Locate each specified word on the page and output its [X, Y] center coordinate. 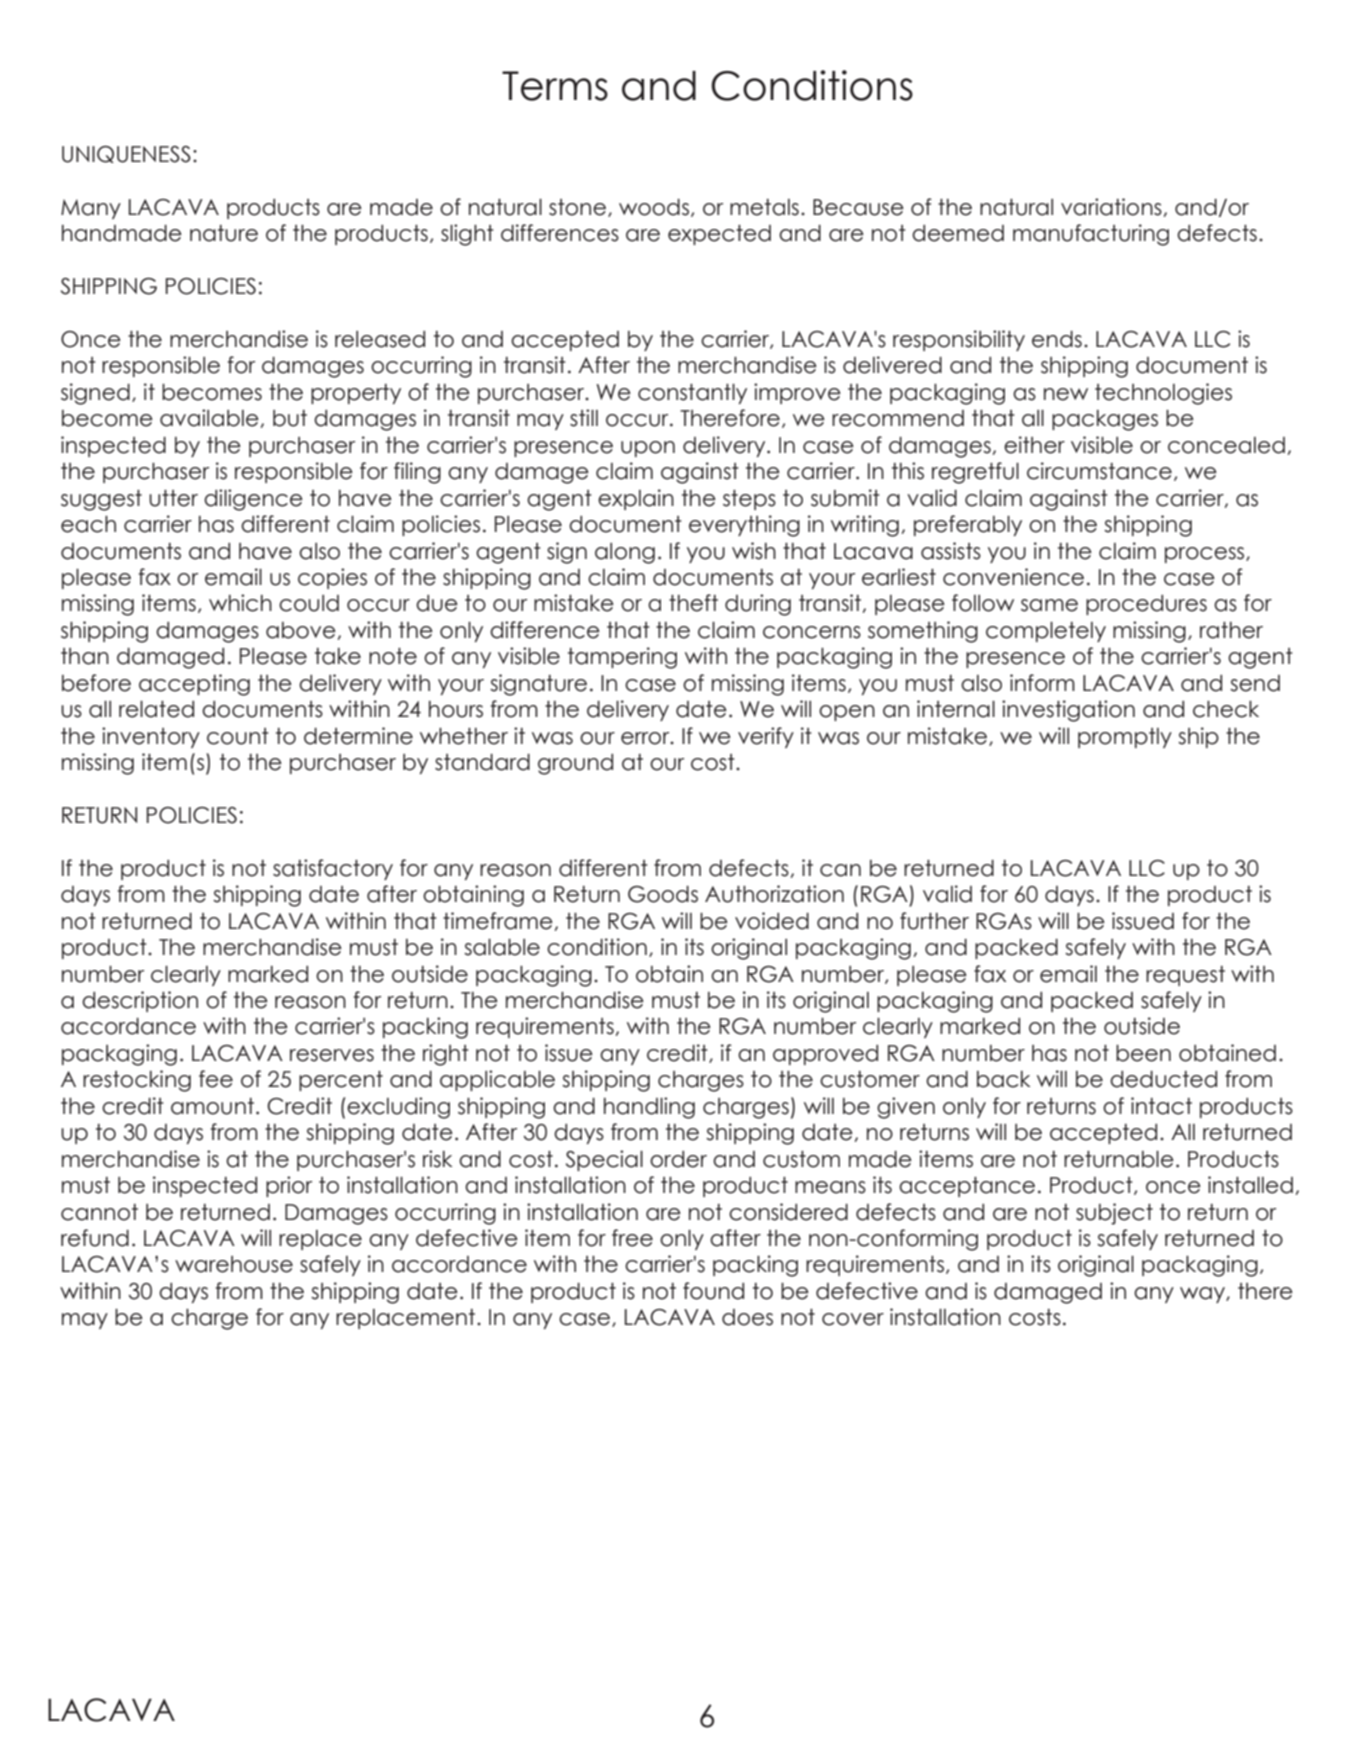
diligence [253, 500]
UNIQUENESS [126, 154]
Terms [555, 86]
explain [636, 499]
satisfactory [333, 869]
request [1185, 976]
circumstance [1099, 471]
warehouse [234, 1264]
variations [1111, 207]
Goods [663, 894]
